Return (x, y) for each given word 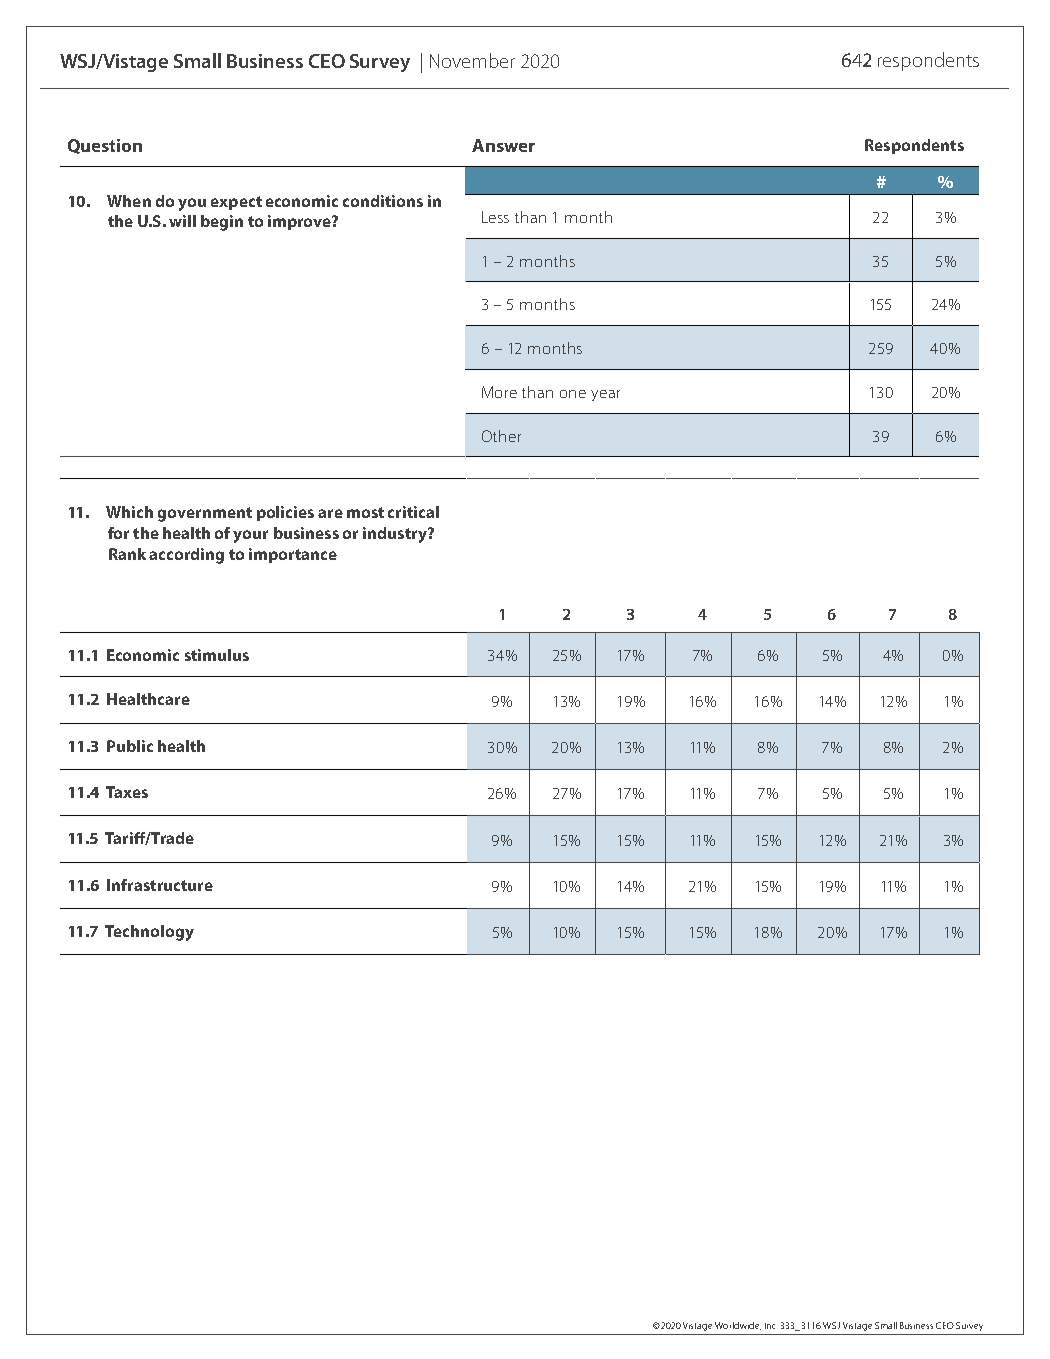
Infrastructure (160, 885)
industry (396, 535)
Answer (503, 145)
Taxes (127, 792)
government (205, 514)
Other (501, 436)
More (499, 392)
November (472, 60)
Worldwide (738, 1326)
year (605, 395)
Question (105, 146)
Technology (149, 933)
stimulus (217, 655)
